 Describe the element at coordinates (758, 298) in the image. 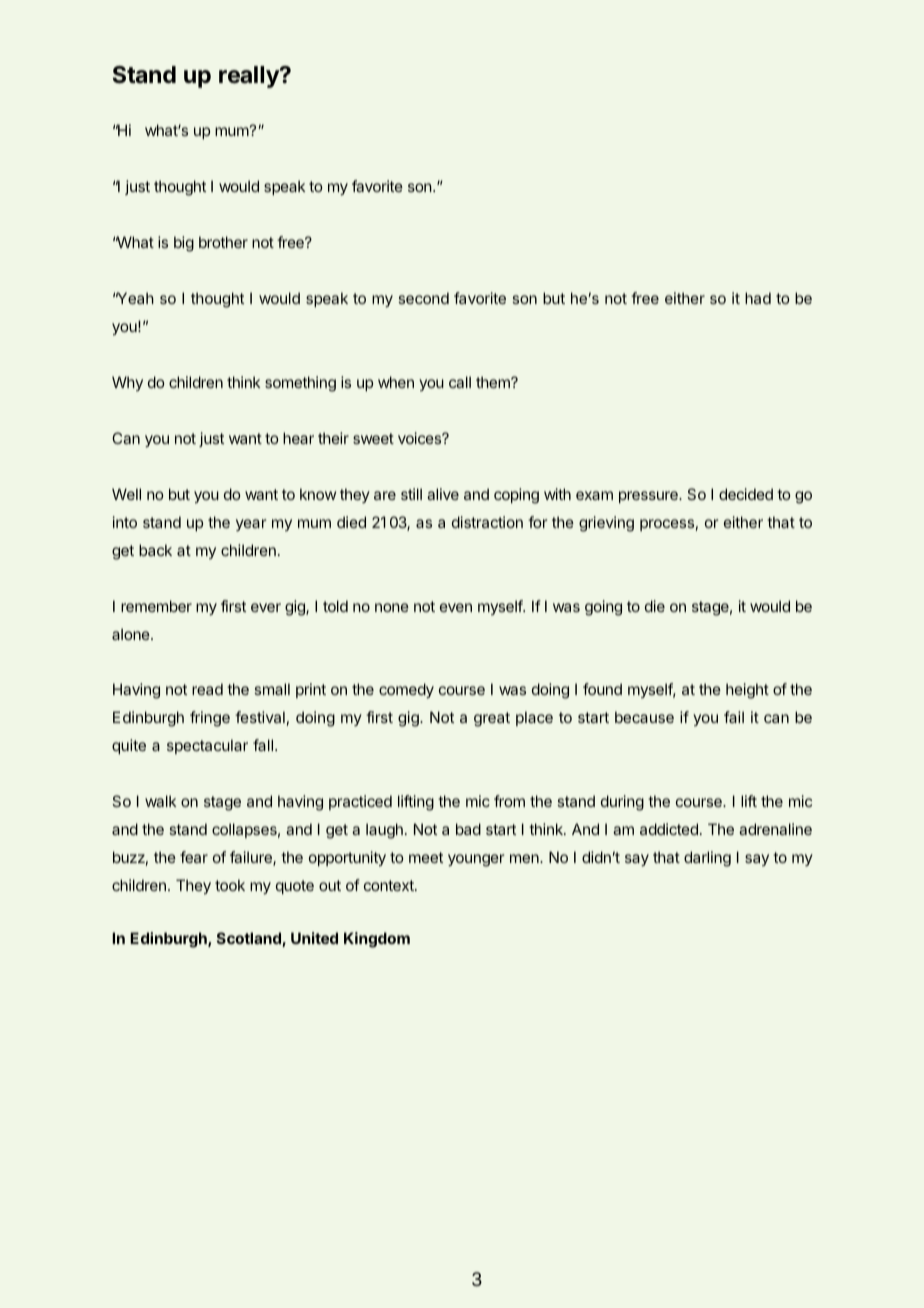

I see `had` at that location.
